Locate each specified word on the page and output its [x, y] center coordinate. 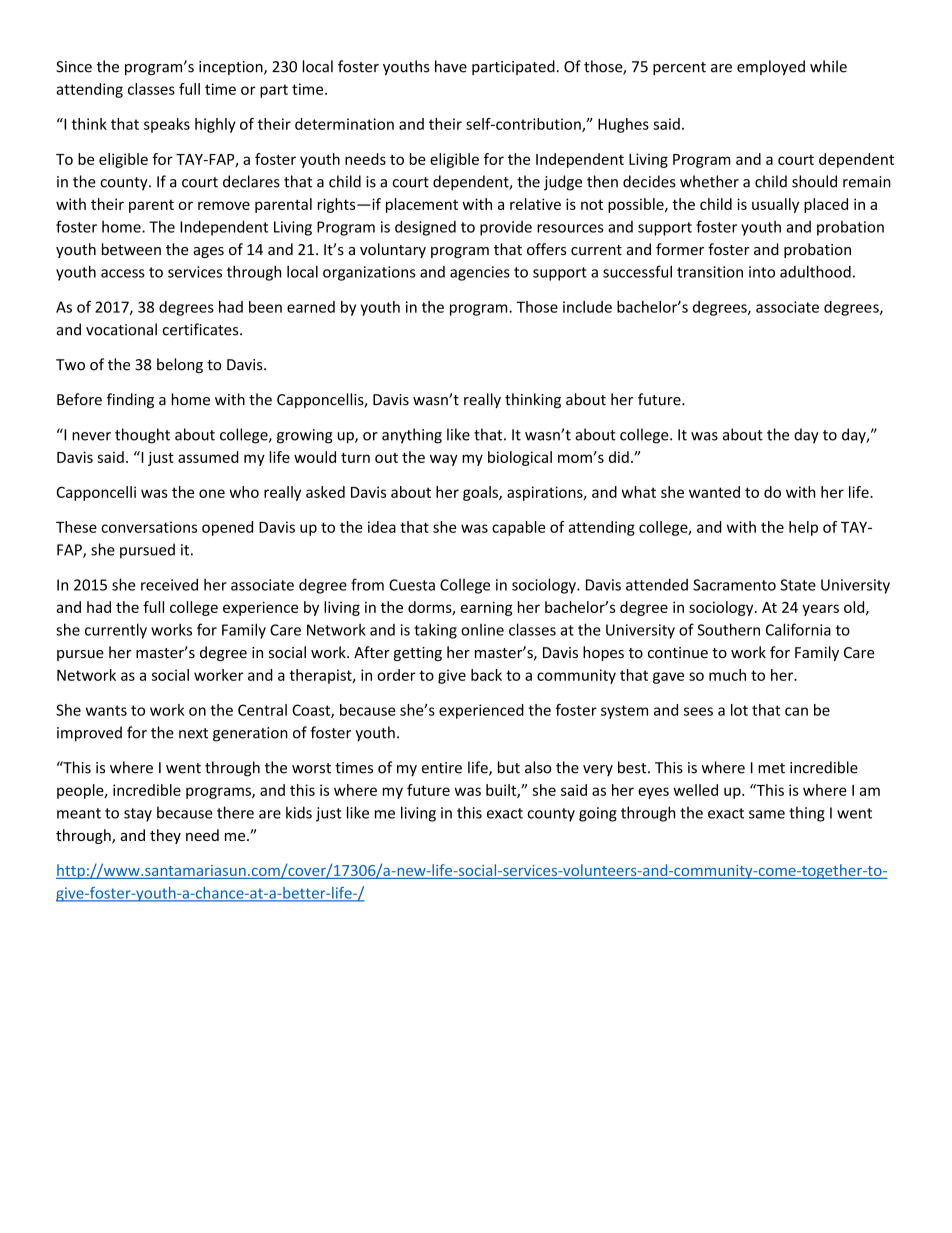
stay [138, 815]
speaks [167, 125]
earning [487, 608]
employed [771, 67]
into [762, 272]
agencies [480, 273]
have [451, 66]
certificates [201, 329]
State [798, 585]
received [169, 584]
